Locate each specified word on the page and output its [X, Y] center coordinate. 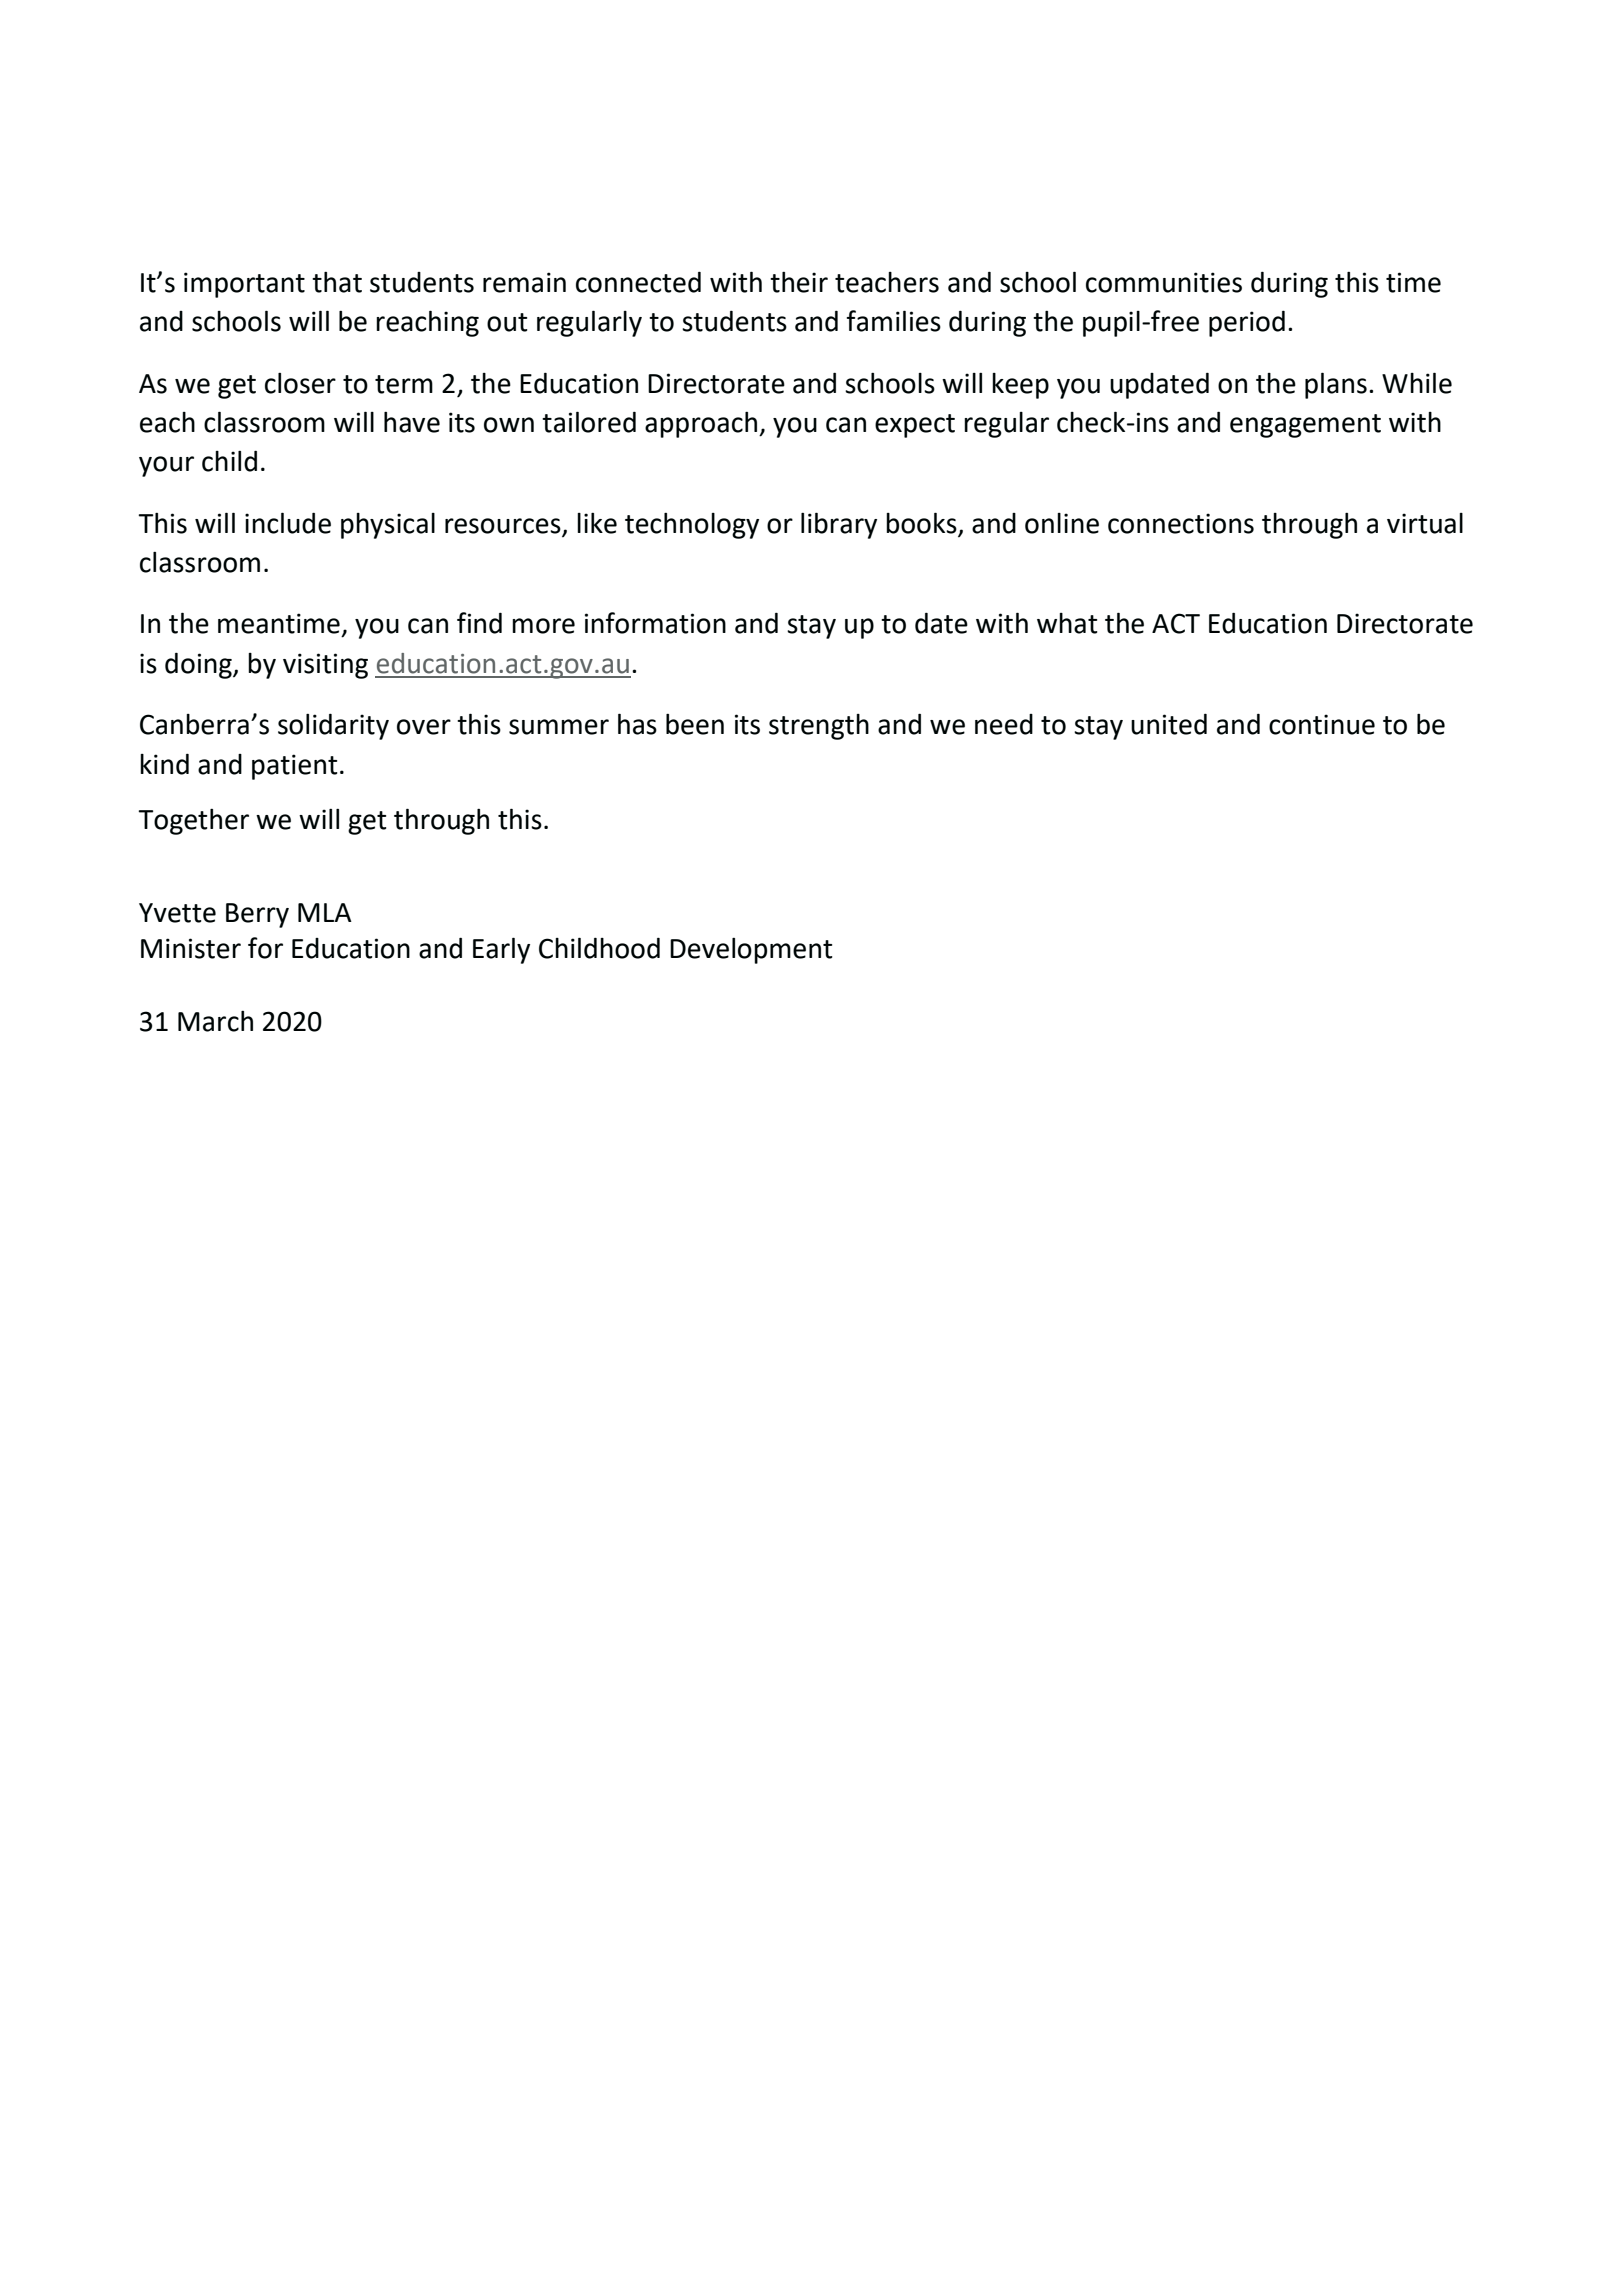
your [166, 466]
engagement [1305, 426]
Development [751, 951]
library [839, 525]
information [655, 623]
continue [1322, 724]
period [1247, 323]
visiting [325, 666]
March [215, 1021]
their [799, 282]
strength [819, 727]
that [337, 282]
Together [193, 822]
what [1067, 623]
